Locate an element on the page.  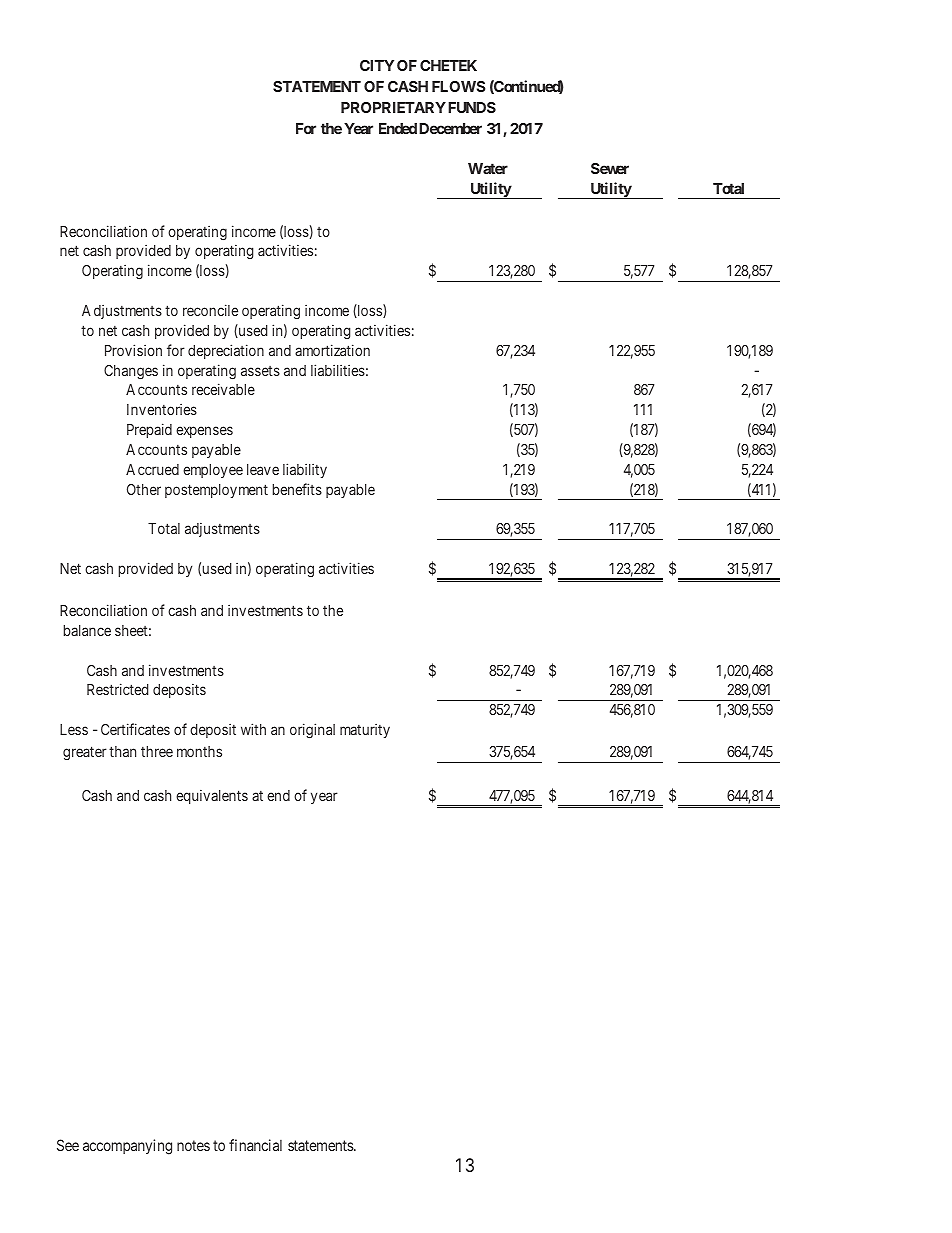
than is located at coordinates (122, 751).
